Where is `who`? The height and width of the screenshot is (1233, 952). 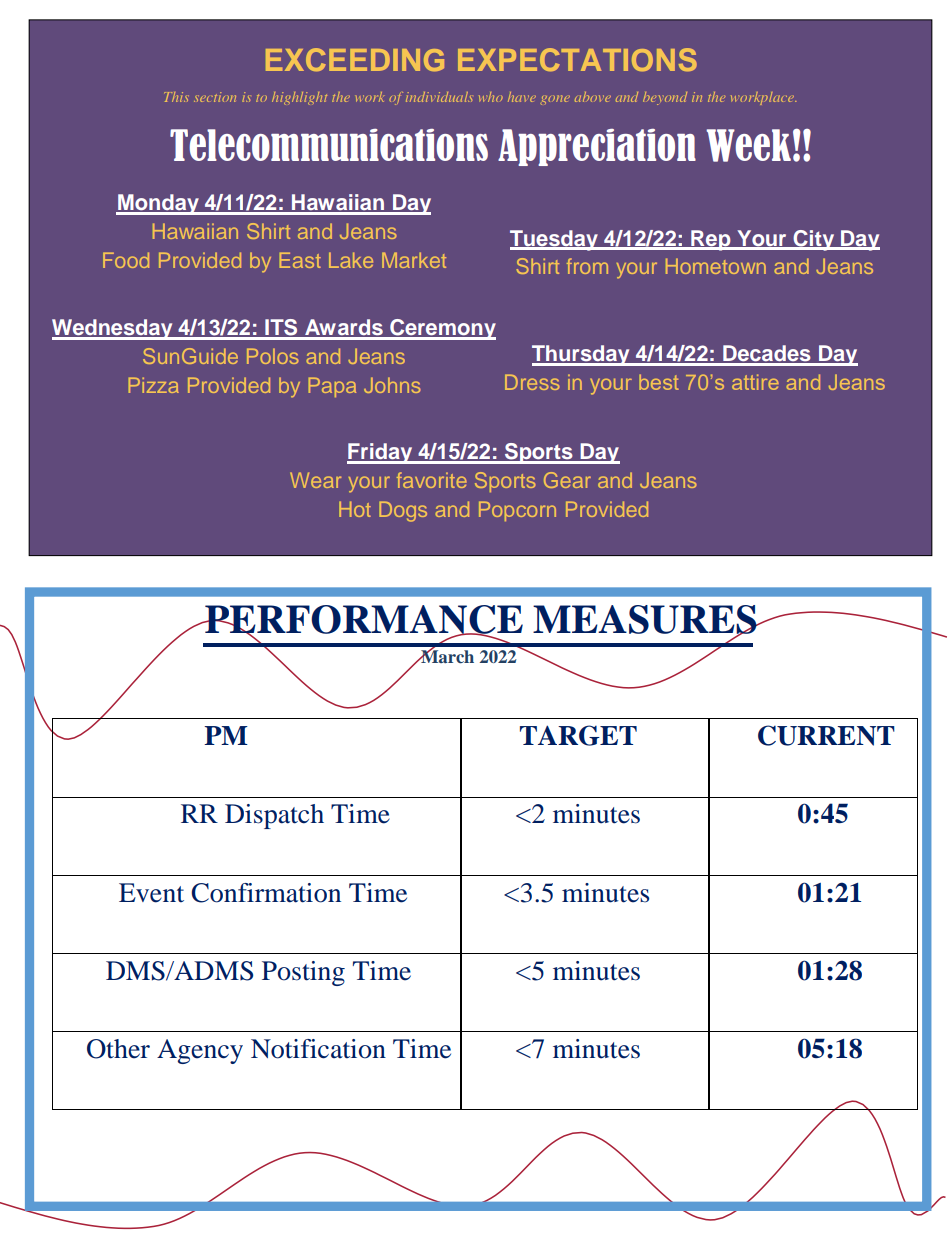 who is located at coordinates (491, 97).
